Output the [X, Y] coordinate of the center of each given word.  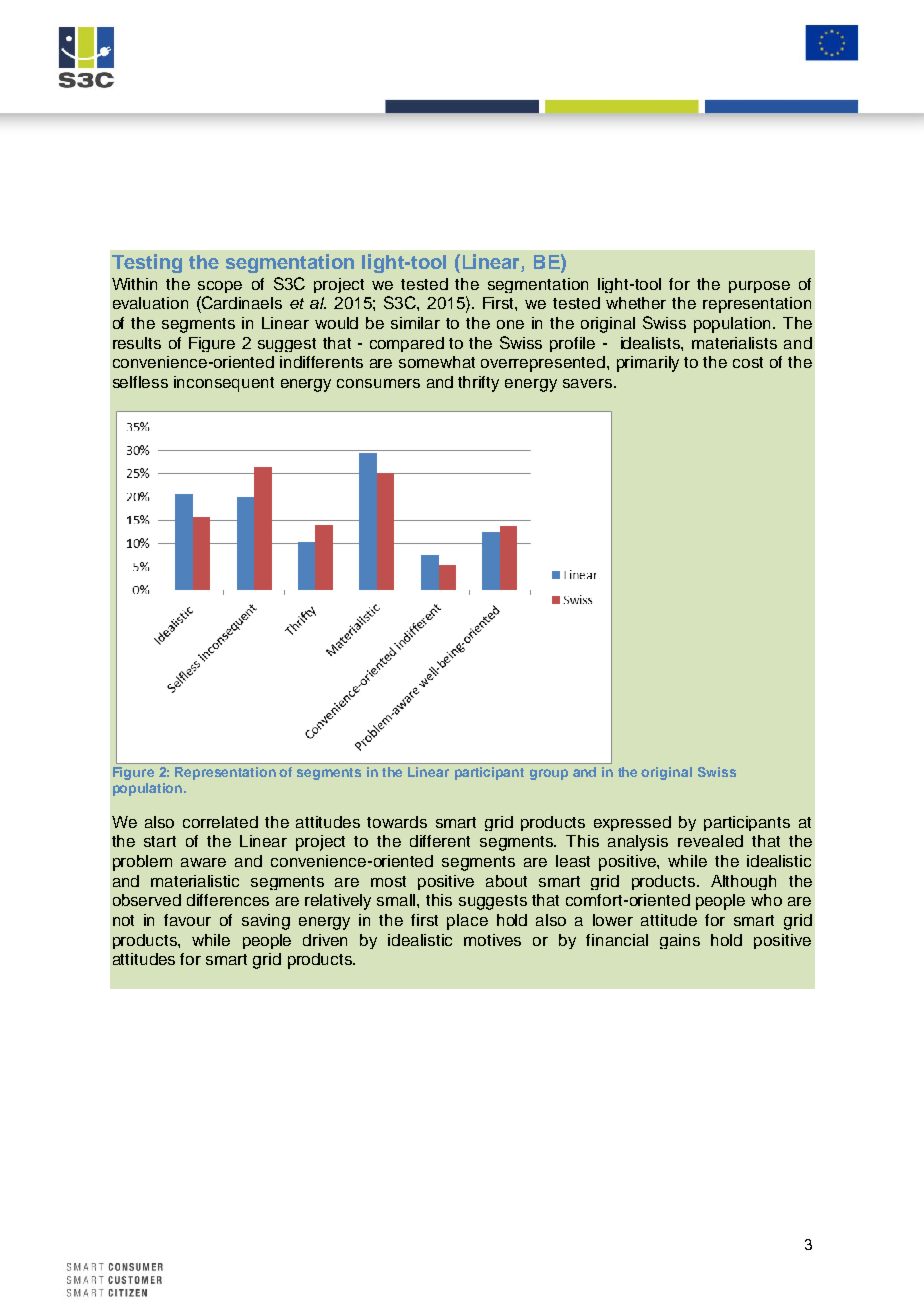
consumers [378, 383]
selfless [140, 382]
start [160, 841]
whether [636, 303]
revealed [710, 841]
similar [415, 323]
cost [748, 362]
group [549, 774]
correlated [220, 822]
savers [587, 383]
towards [397, 822]
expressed [632, 823]
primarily [648, 364]
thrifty [478, 384]
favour [187, 920]
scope [220, 287]
